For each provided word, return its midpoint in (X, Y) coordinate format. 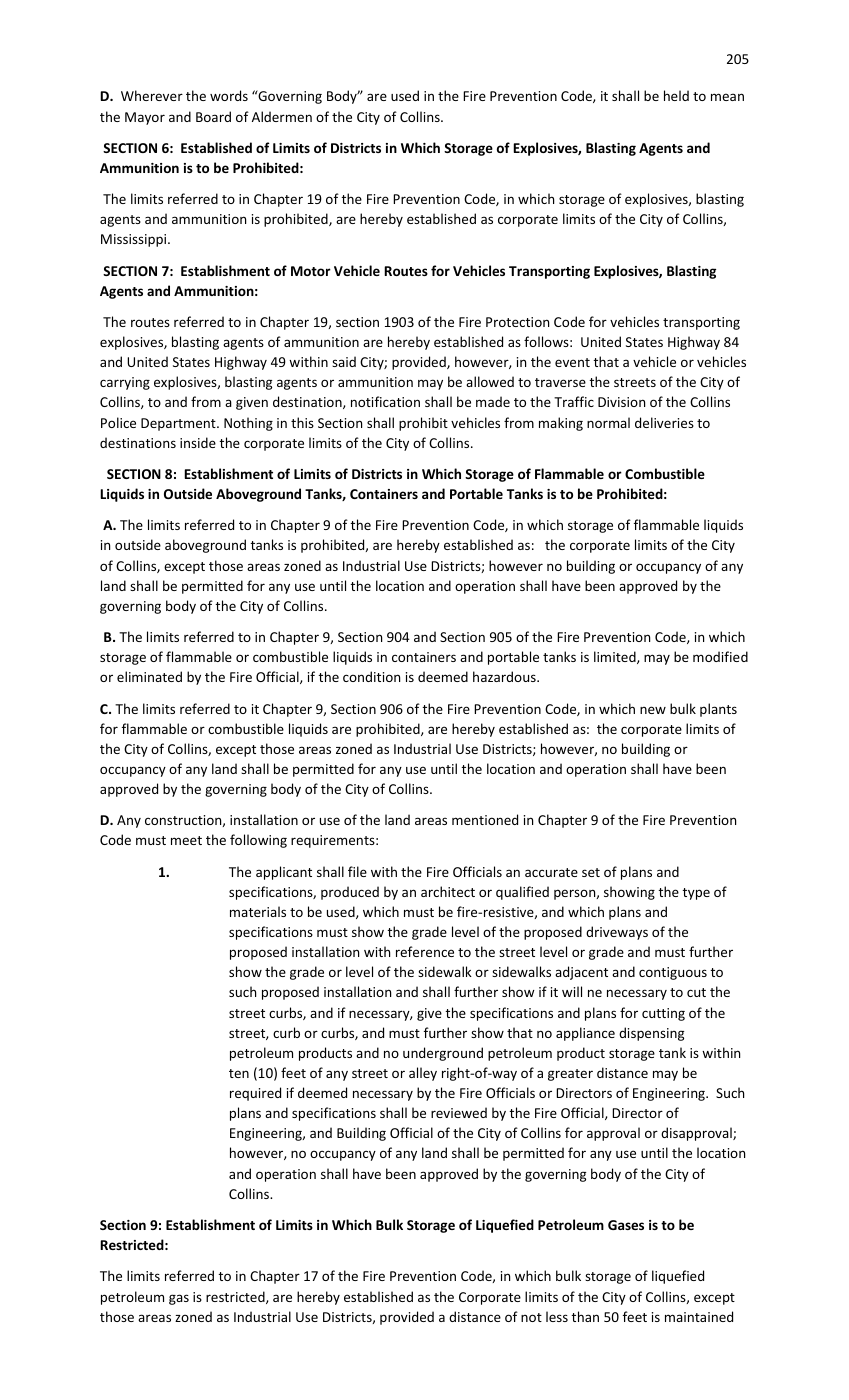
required (255, 1094)
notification (385, 401)
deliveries (664, 422)
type (696, 894)
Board (213, 116)
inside (198, 442)
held (676, 95)
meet (186, 840)
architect (448, 891)
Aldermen (282, 116)
